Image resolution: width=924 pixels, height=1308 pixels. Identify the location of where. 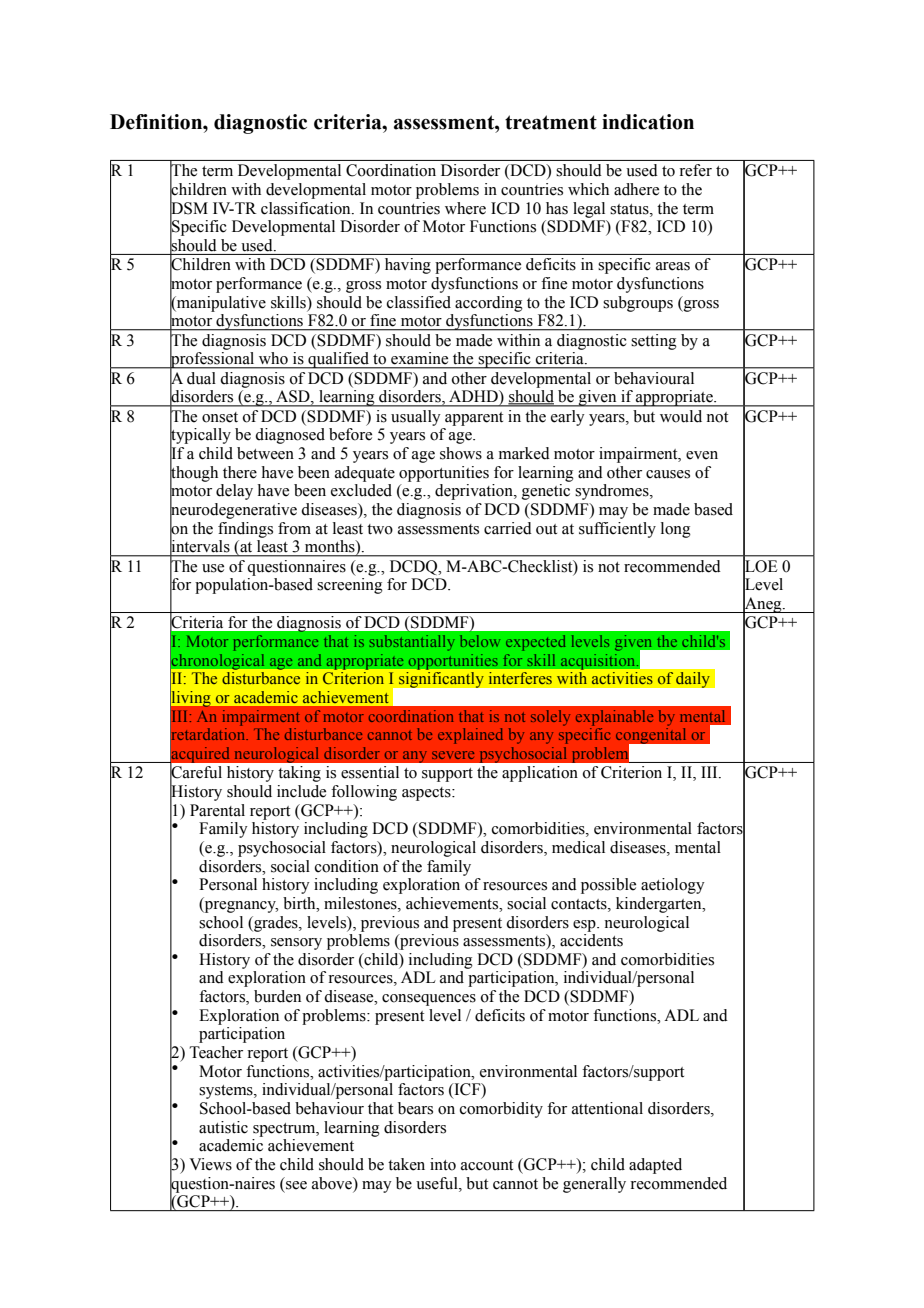
(465, 208).
